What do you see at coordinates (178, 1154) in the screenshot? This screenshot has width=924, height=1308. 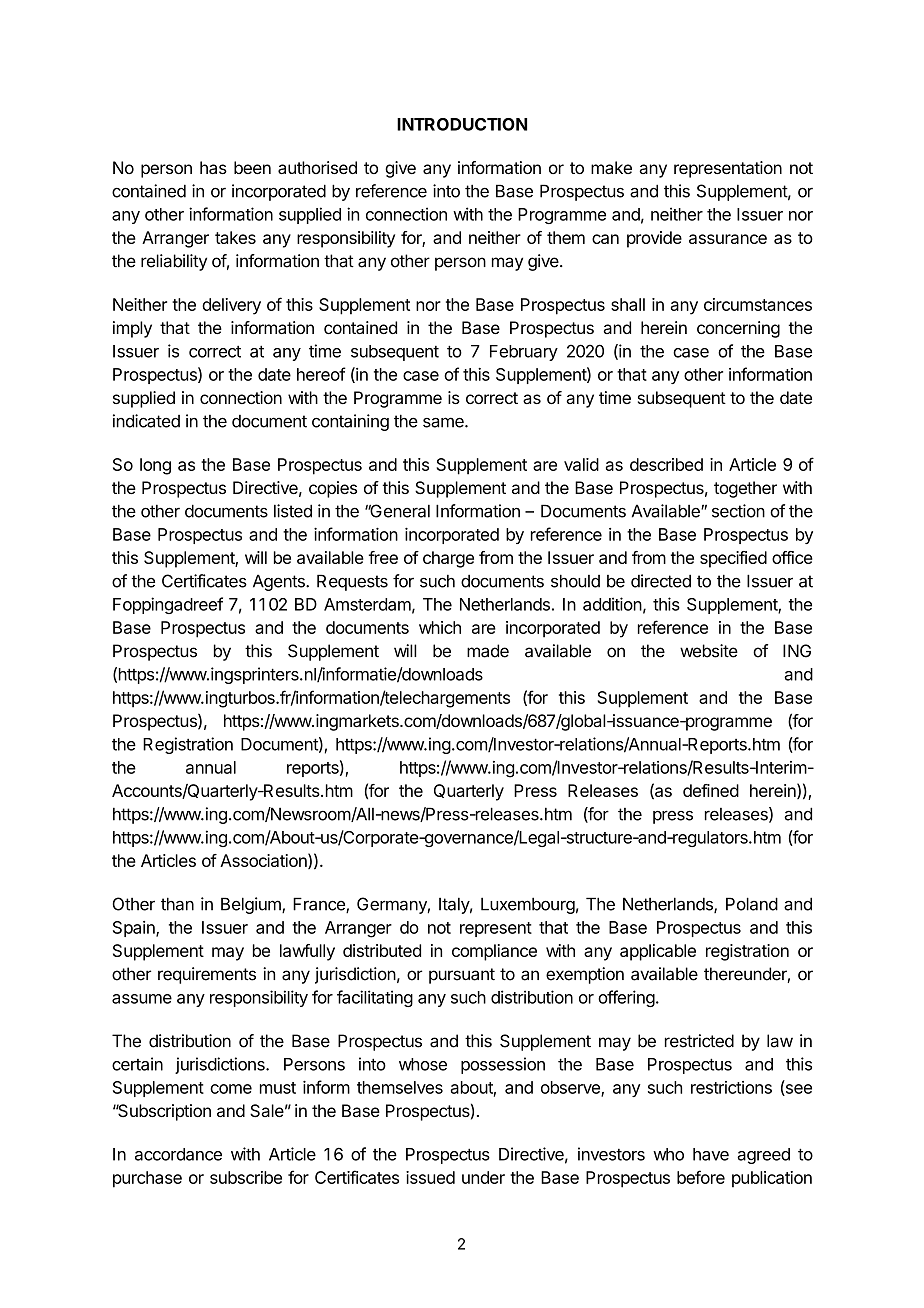 I see `accordance` at bounding box center [178, 1154].
